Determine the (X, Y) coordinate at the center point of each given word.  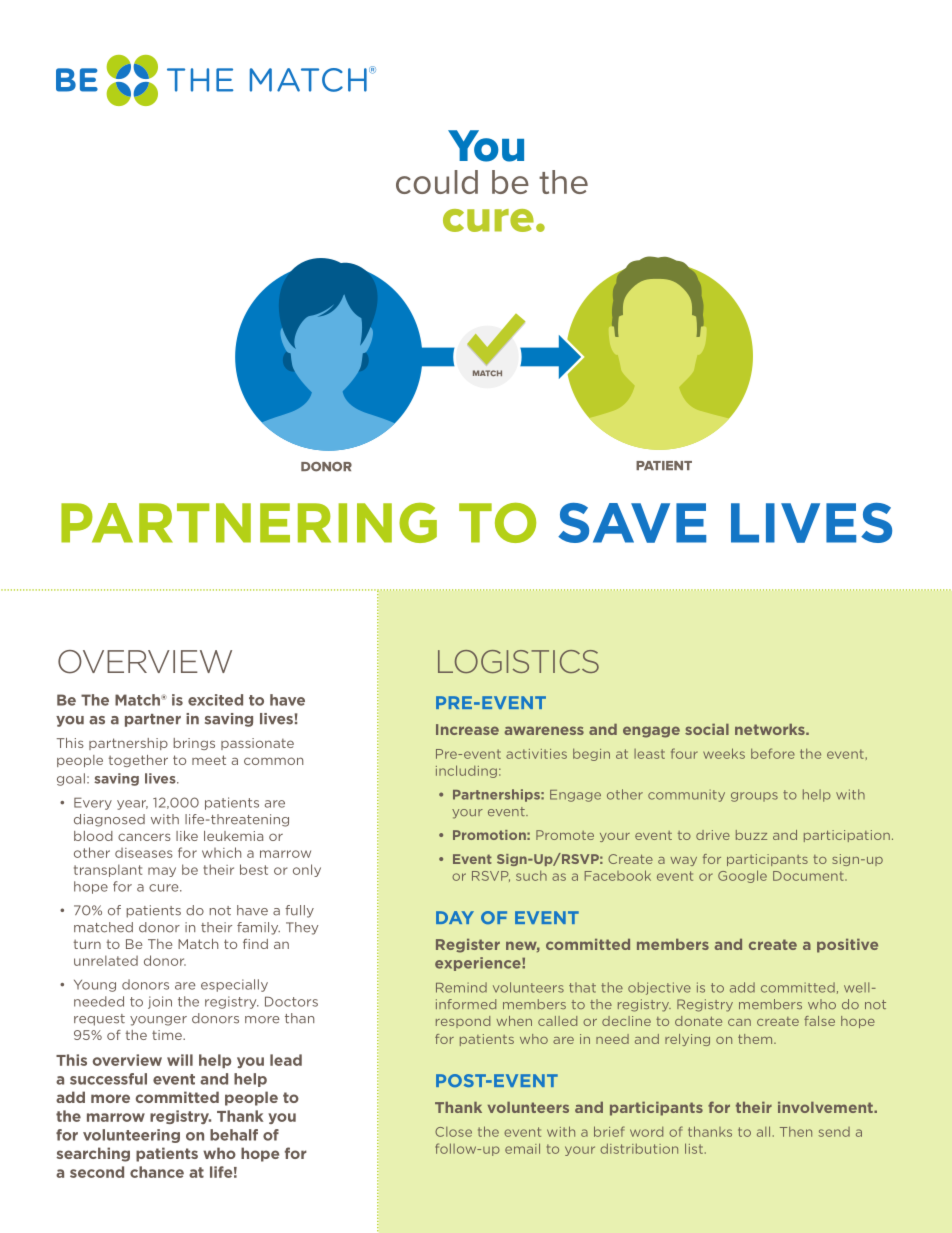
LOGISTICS (518, 661)
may (162, 872)
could (437, 182)
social (707, 729)
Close (453, 1132)
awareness (544, 730)
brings (194, 744)
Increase (467, 729)
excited (215, 700)
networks (771, 729)
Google (742, 876)
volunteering (131, 1136)
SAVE (632, 523)
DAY (455, 917)
